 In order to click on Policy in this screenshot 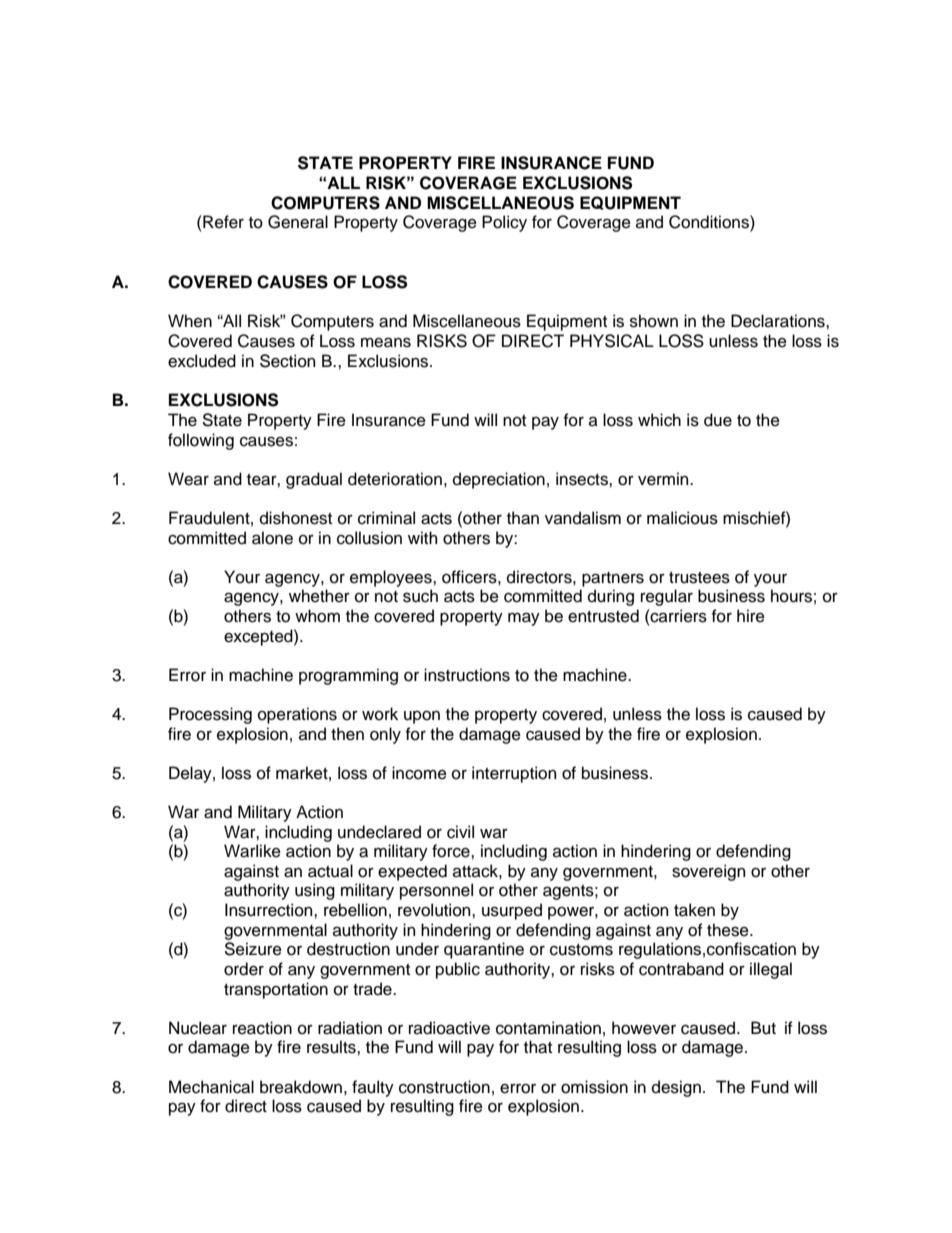, I will do `click(504, 223)`.
